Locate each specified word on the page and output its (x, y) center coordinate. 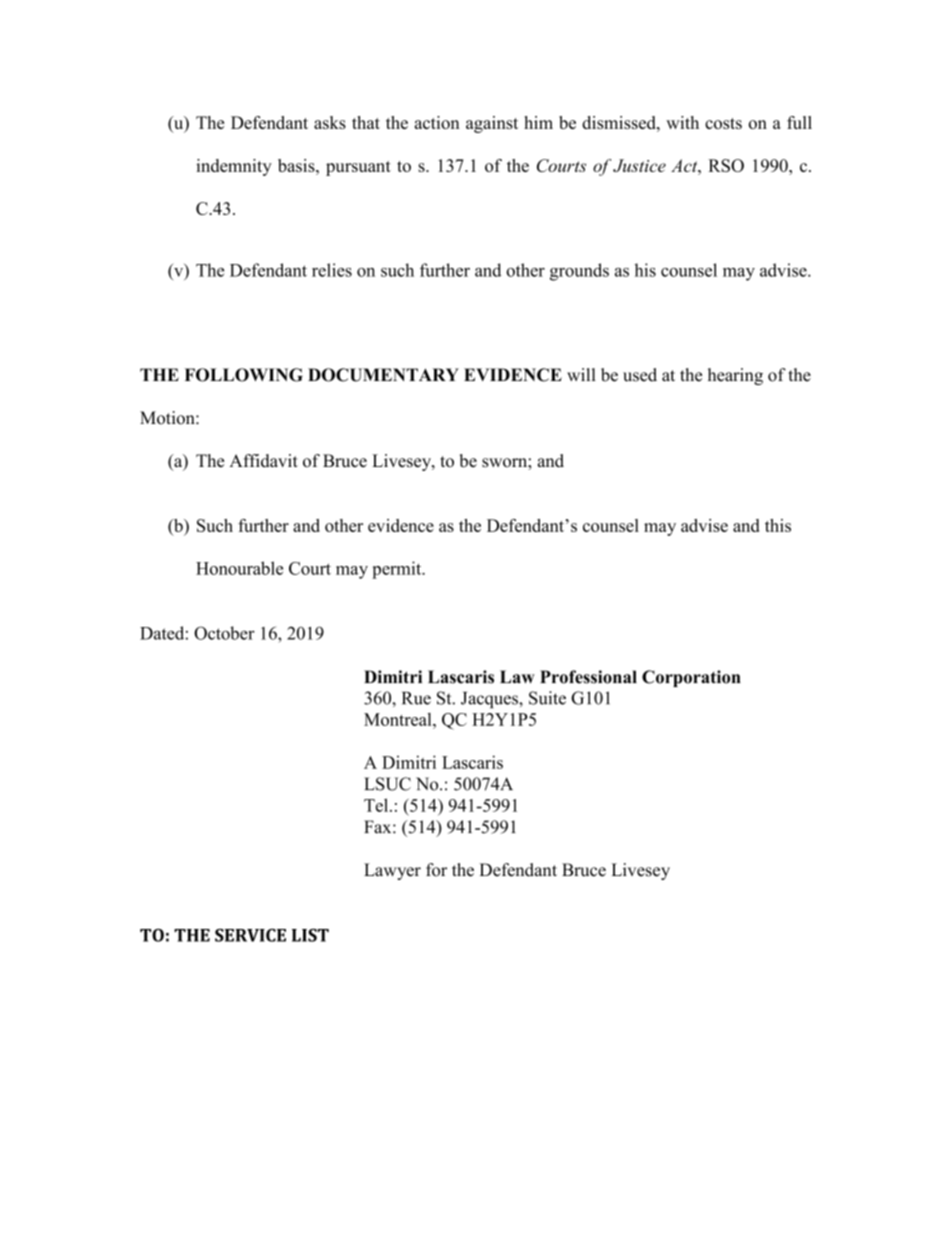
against (492, 124)
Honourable (239, 568)
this (778, 525)
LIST (310, 935)
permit (398, 570)
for (436, 870)
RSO (726, 165)
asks (330, 122)
